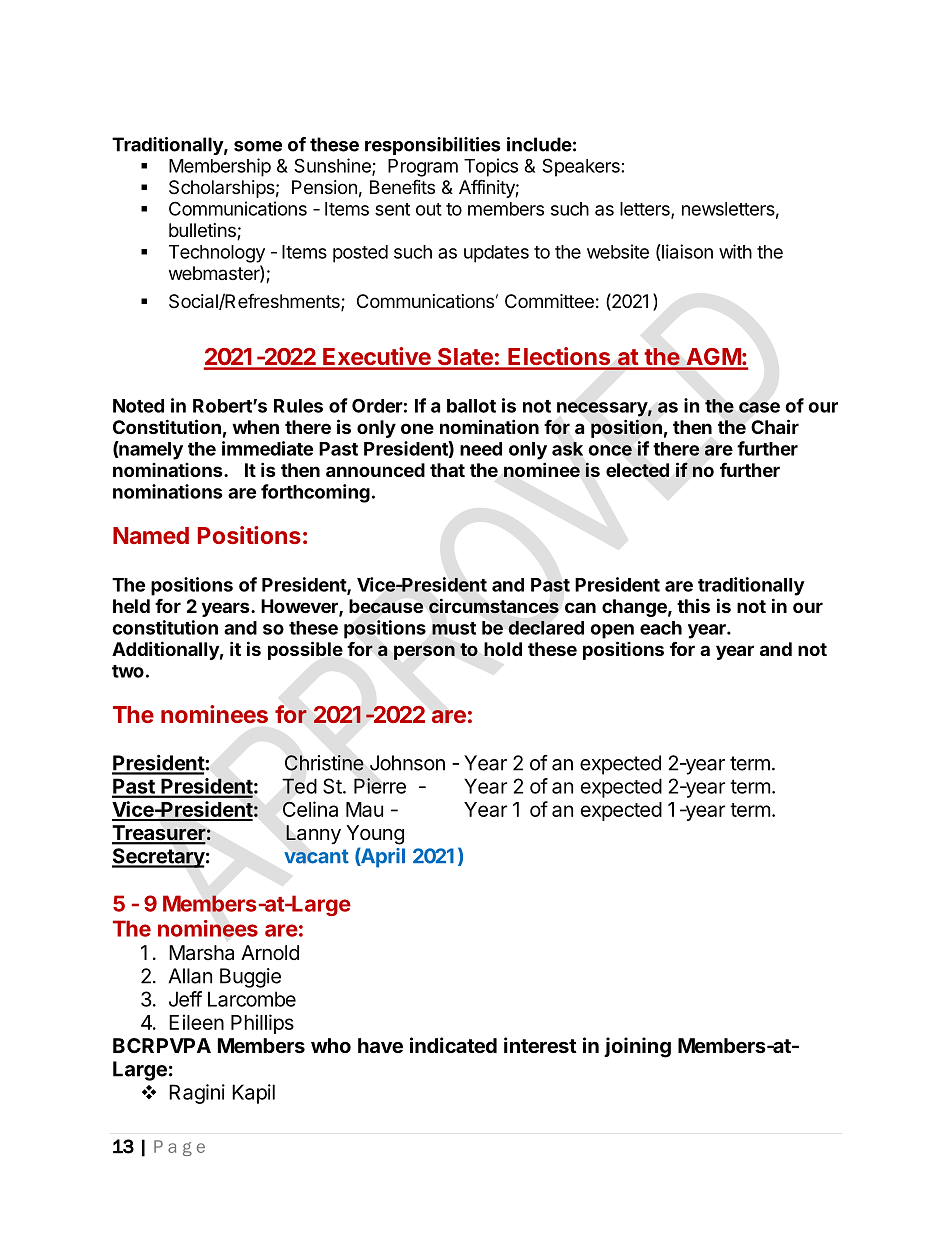 This page has width=952, height=1233. Describe the element at coordinates (693, 605) in the page. I see `this` at that location.
